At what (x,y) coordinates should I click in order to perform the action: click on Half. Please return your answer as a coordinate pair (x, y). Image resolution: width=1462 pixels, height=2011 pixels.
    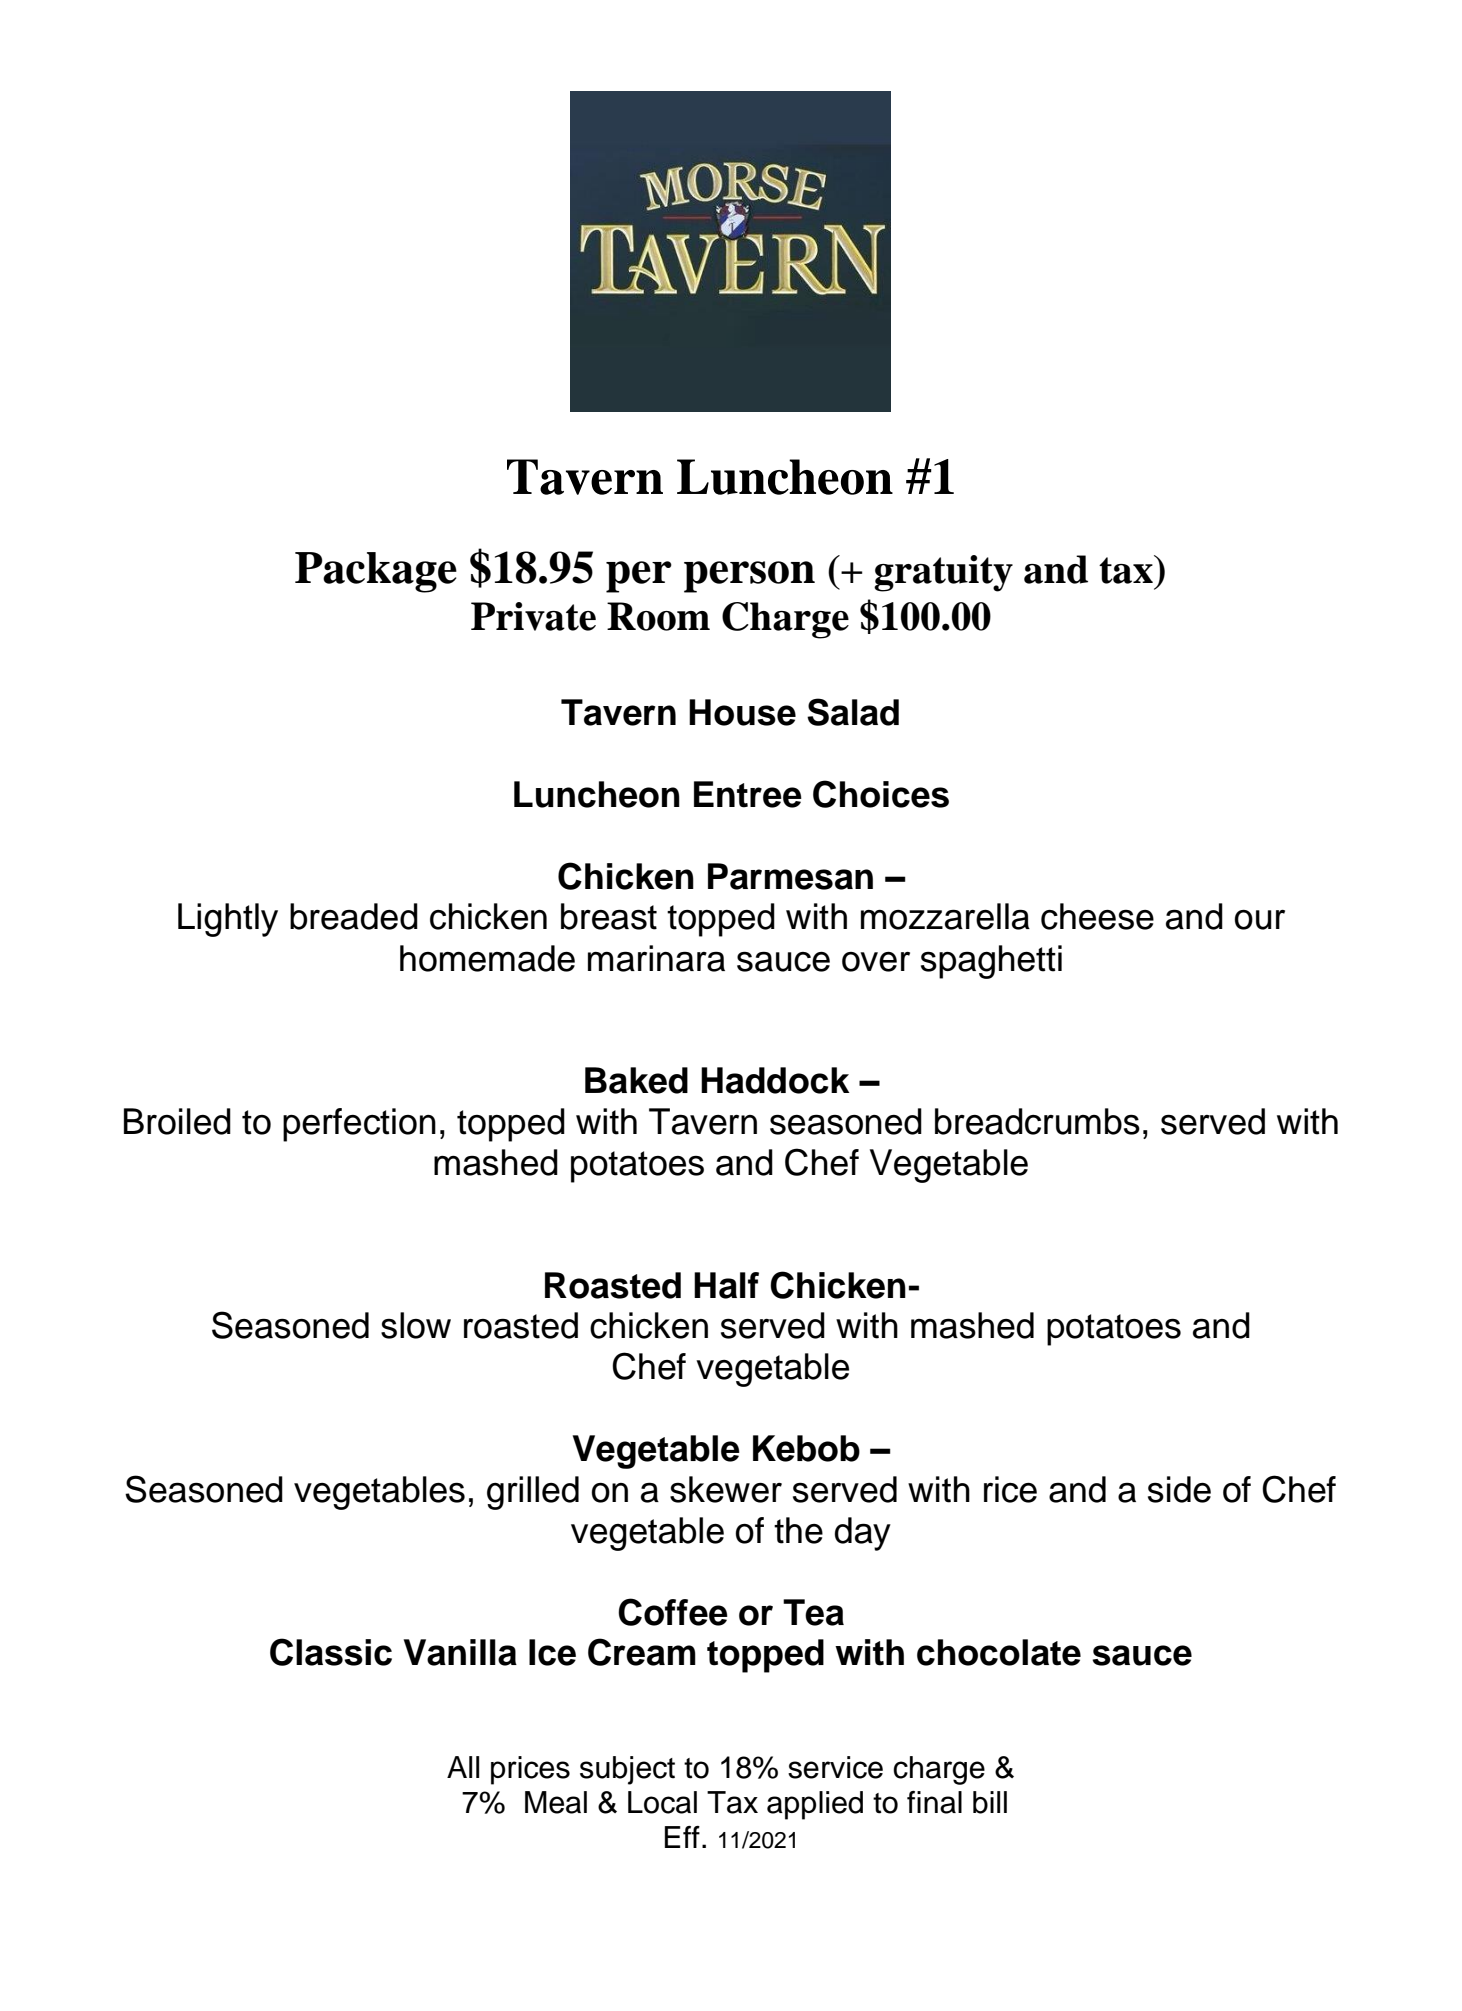
    Looking at the image, I should click on (726, 1285).
